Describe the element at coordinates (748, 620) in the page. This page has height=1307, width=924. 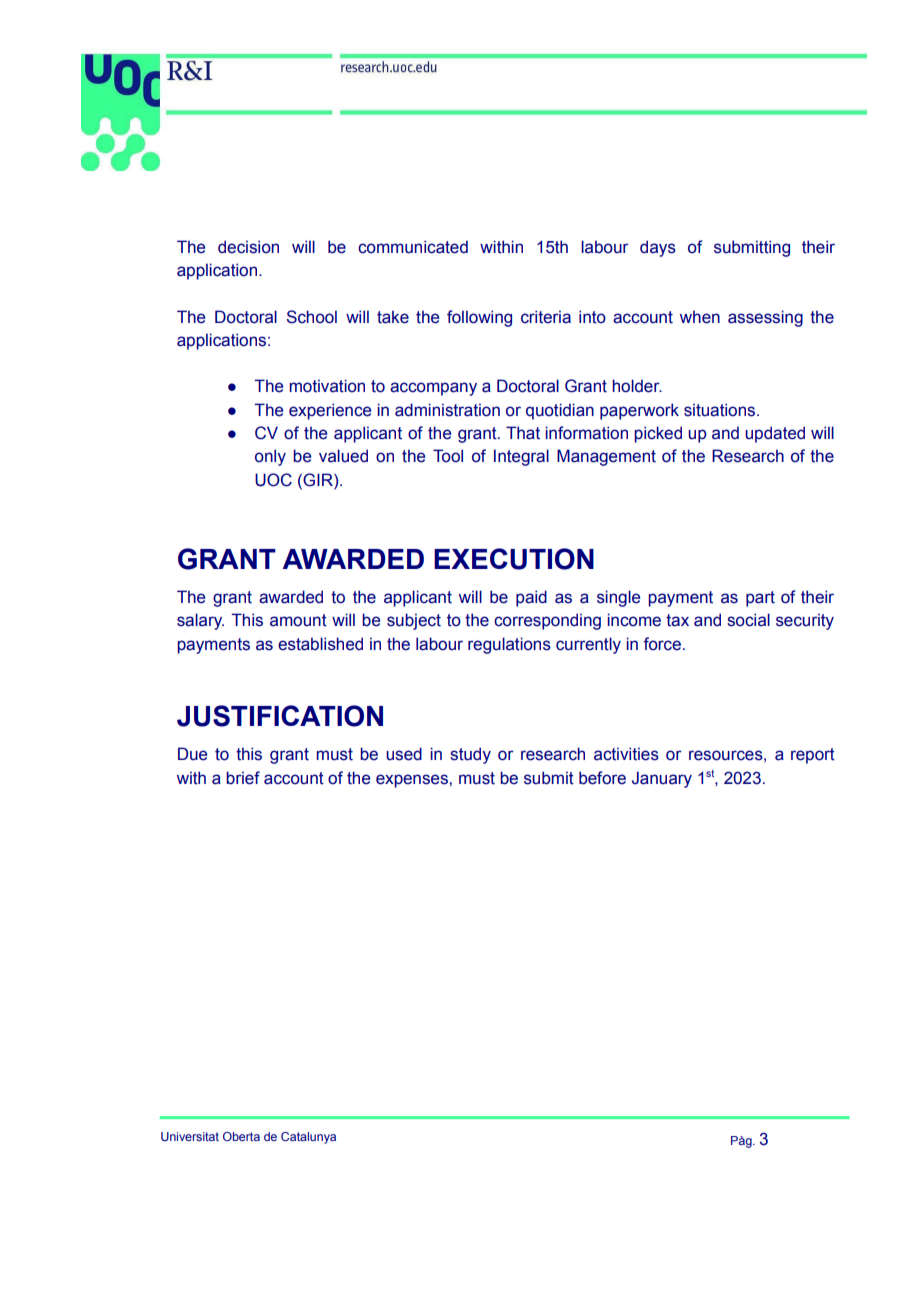
I see `social` at that location.
